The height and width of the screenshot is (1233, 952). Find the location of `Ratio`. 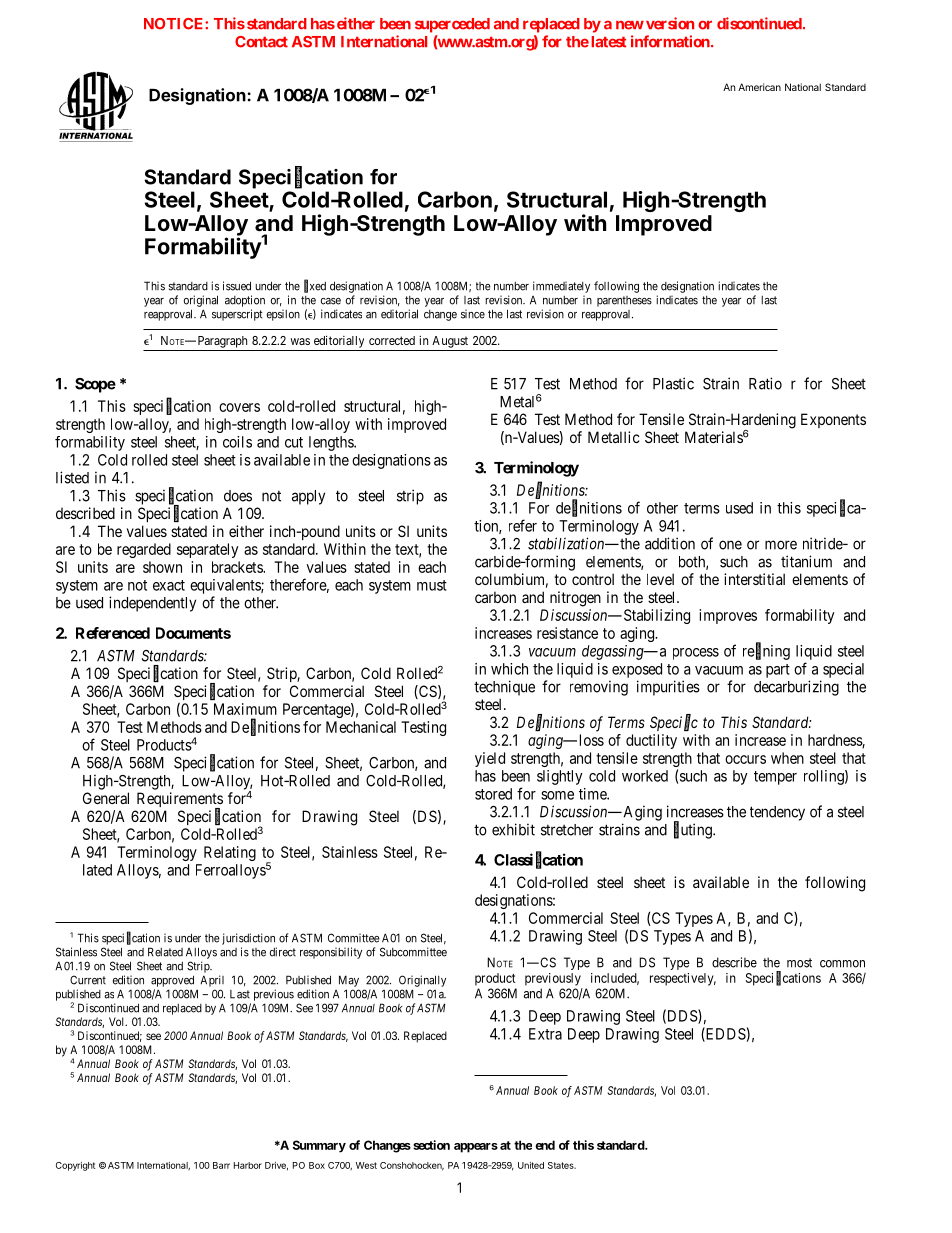

Ratio is located at coordinates (765, 383).
